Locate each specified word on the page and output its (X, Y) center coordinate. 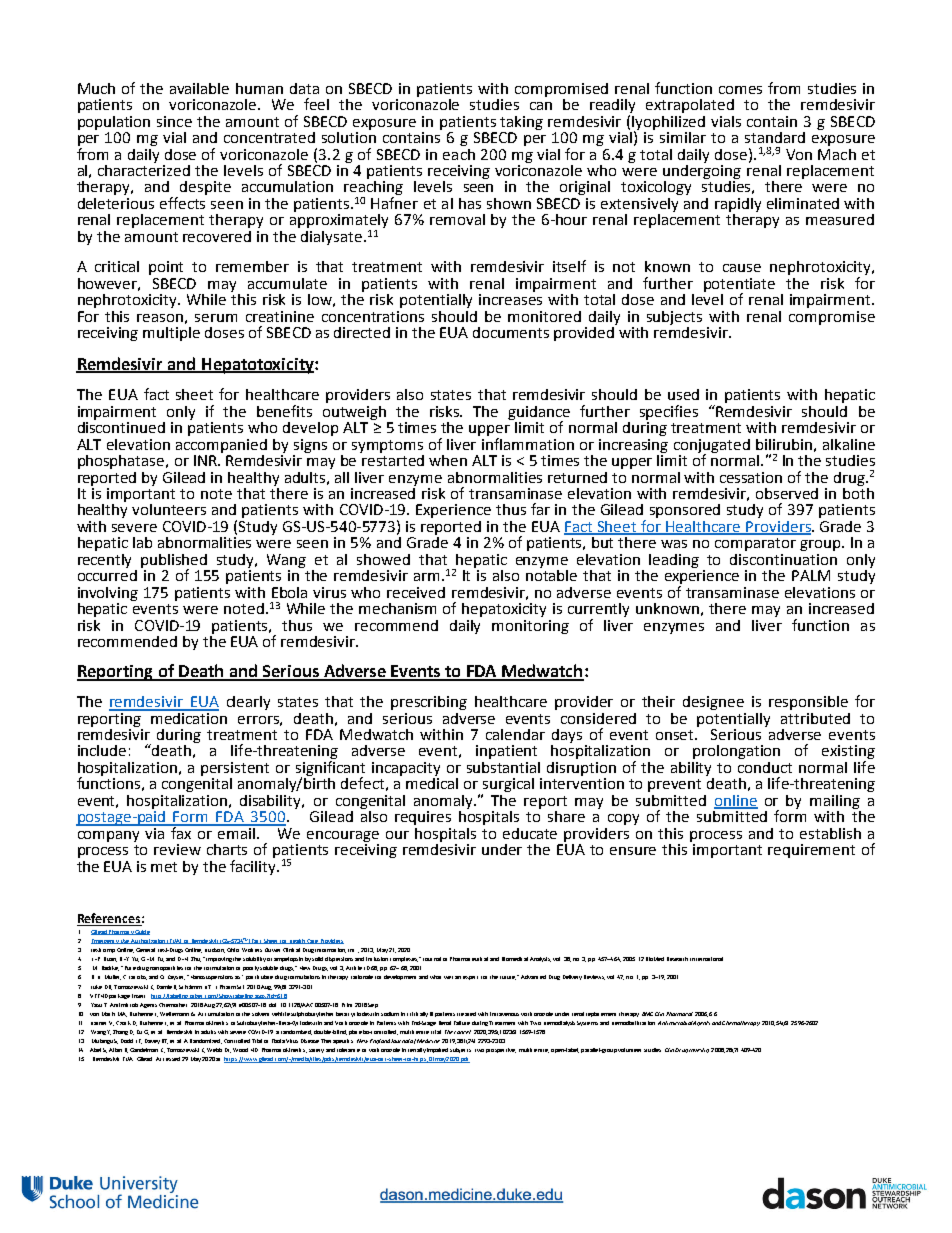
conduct (765, 767)
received (416, 592)
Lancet (462, 1032)
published (174, 562)
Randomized (206, 1041)
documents (511, 332)
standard (775, 137)
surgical (508, 786)
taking (521, 123)
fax (181, 831)
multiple (171, 334)
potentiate (739, 286)
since (174, 121)
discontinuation (783, 559)
